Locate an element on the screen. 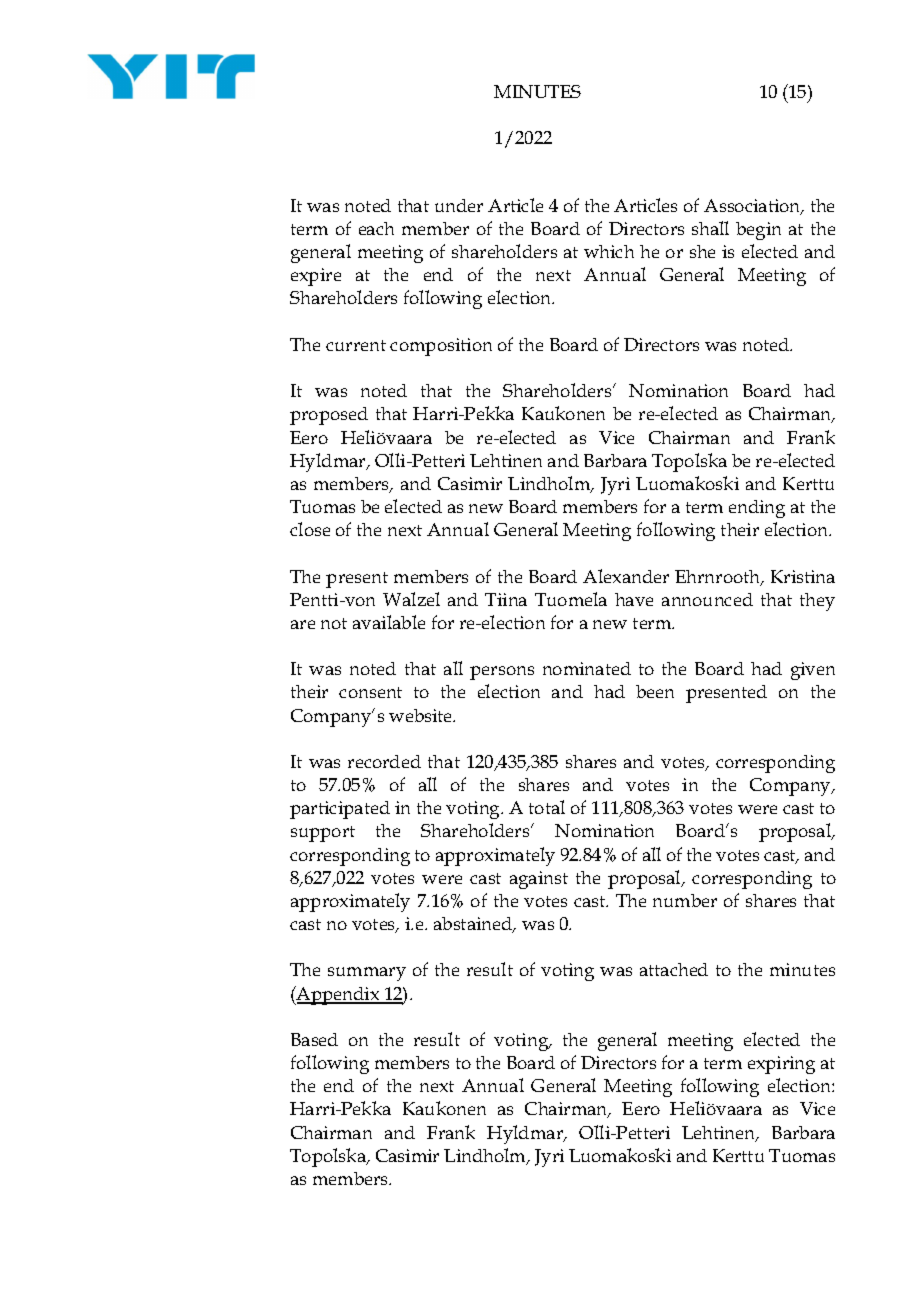  expiring is located at coordinates (781, 1065).
